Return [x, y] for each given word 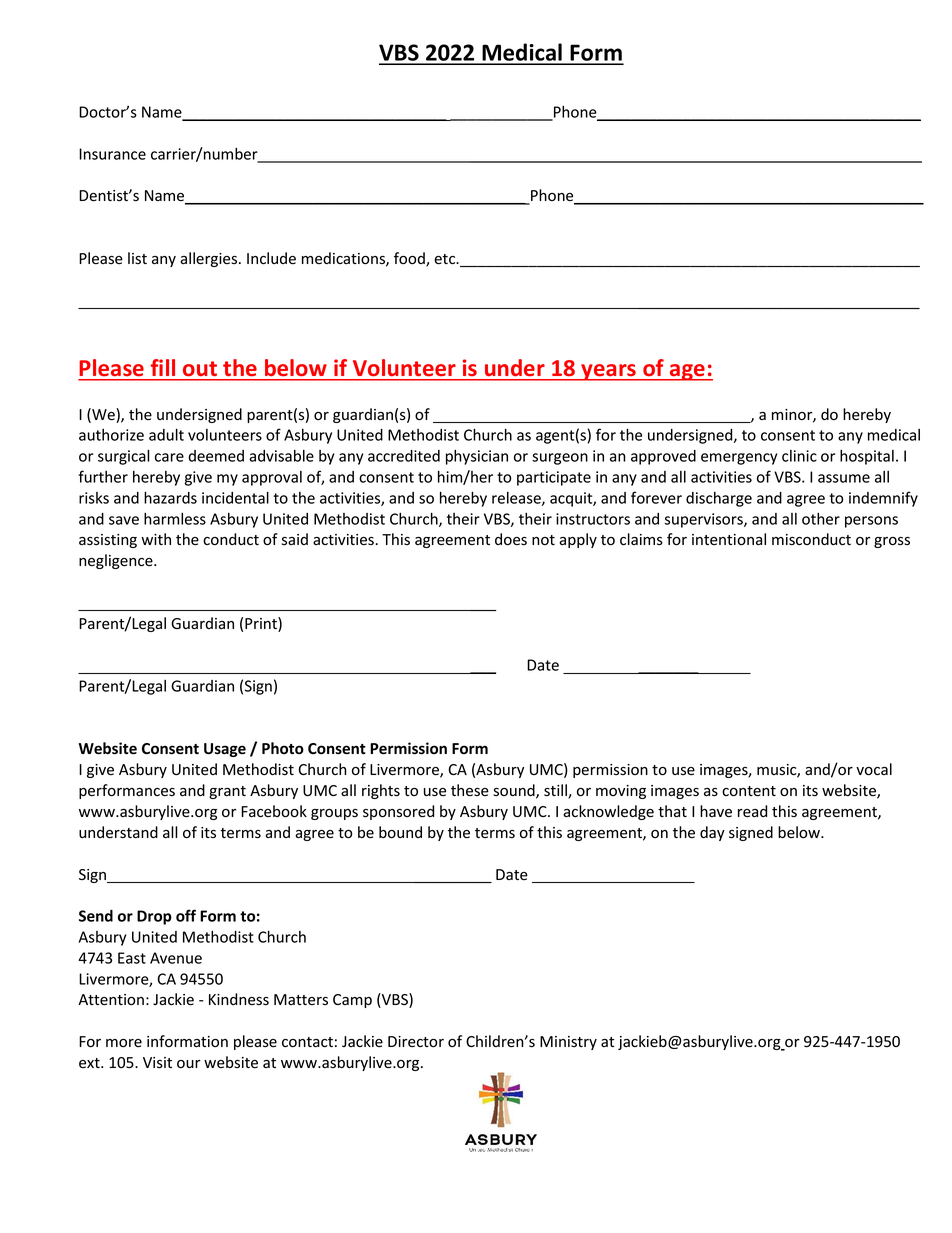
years [609, 372]
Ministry [568, 1043]
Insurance [112, 154]
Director [416, 1042]
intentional [729, 539]
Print [262, 624]
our [189, 1064]
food [410, 259]
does [511, 539]
